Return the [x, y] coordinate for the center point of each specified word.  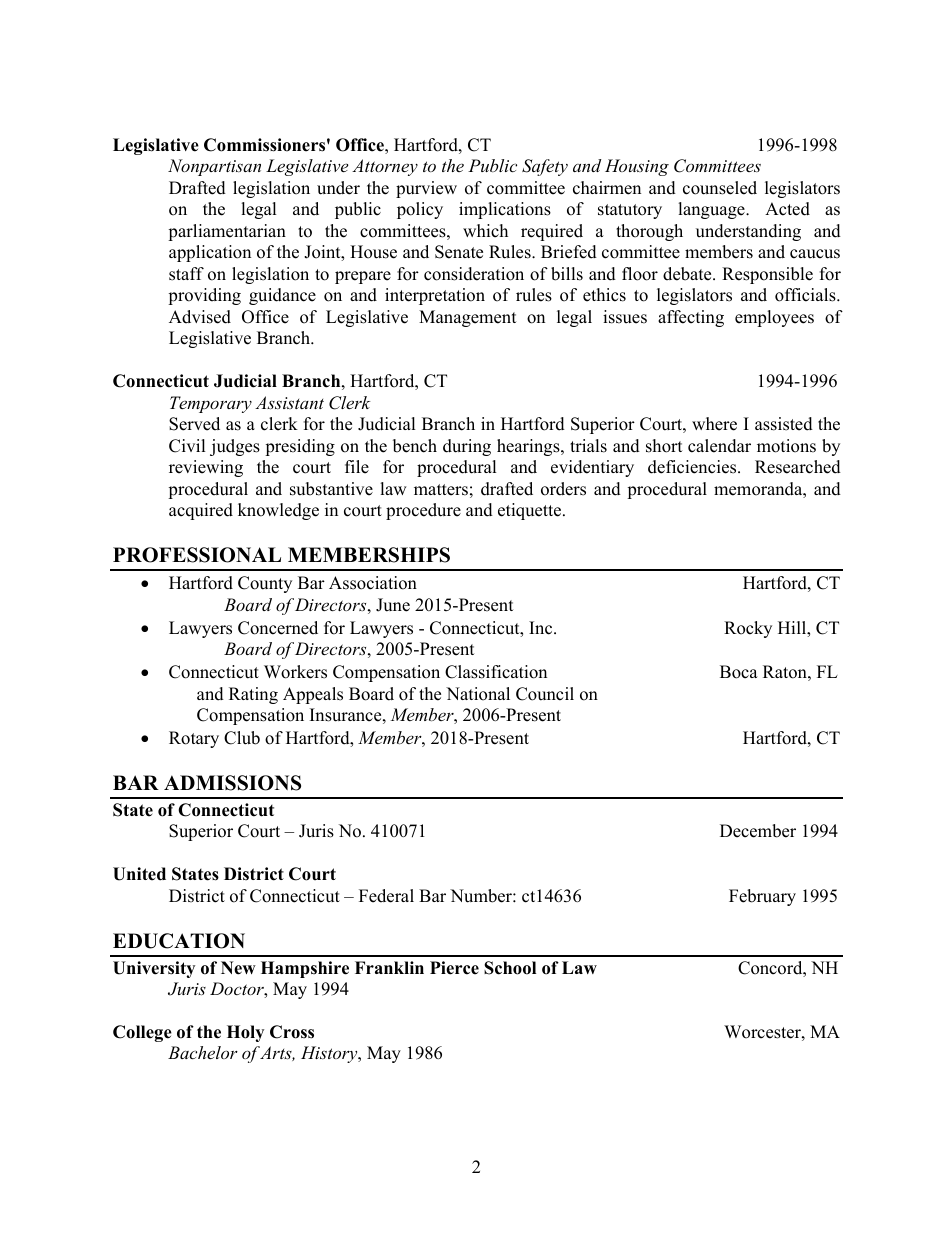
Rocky [748, 629]
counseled [720, 188]
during [467, 447]
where [714, 424]
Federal [386, 896]
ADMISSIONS [232, 783]
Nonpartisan [214, 167]
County [265, 584]
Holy [245, 1033]
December [758, 831]
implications [505, 210]
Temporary [211, 404]
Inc [542, 628]
